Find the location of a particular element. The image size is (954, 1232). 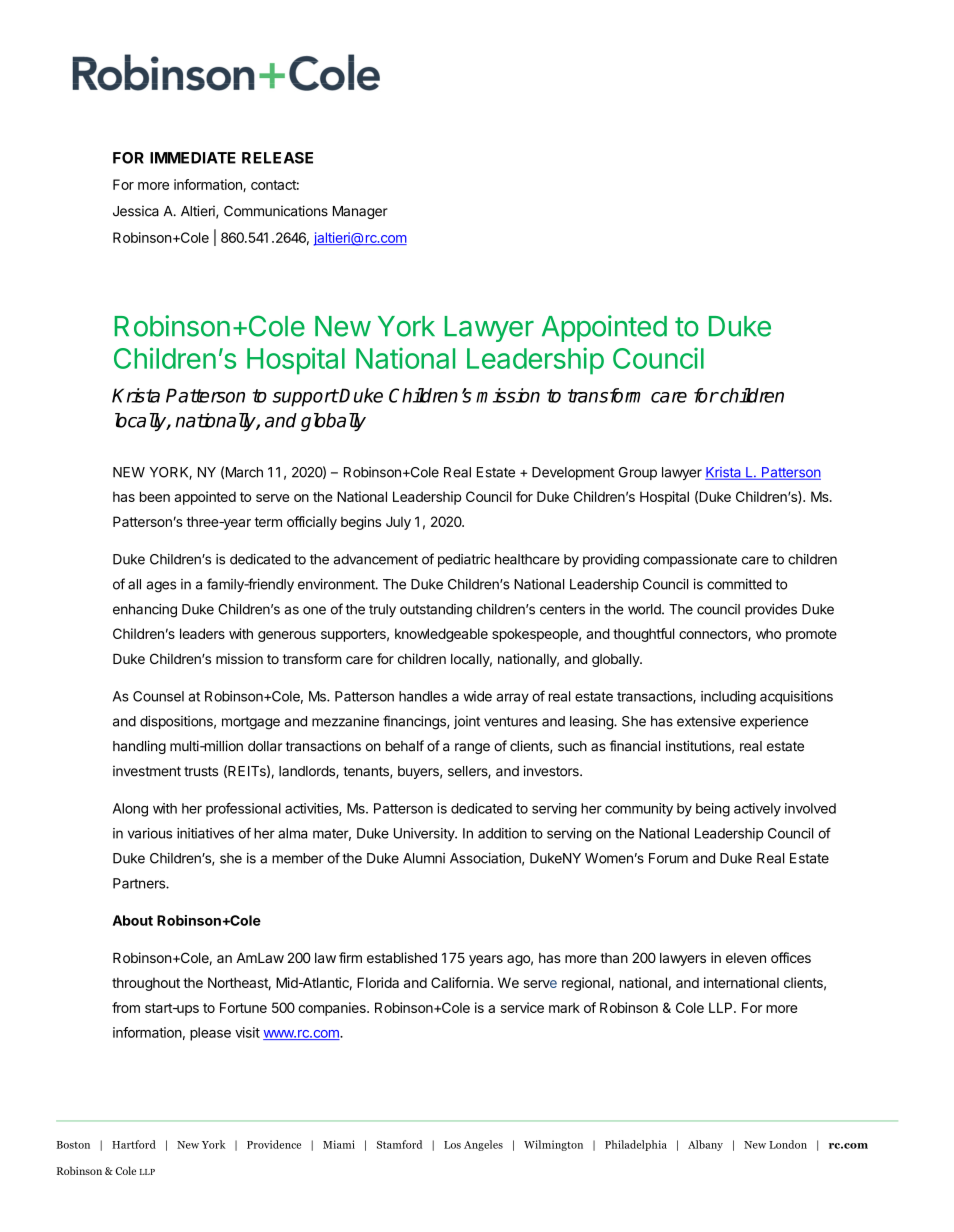

knowledgeable is located at coordinates (441, 635).
